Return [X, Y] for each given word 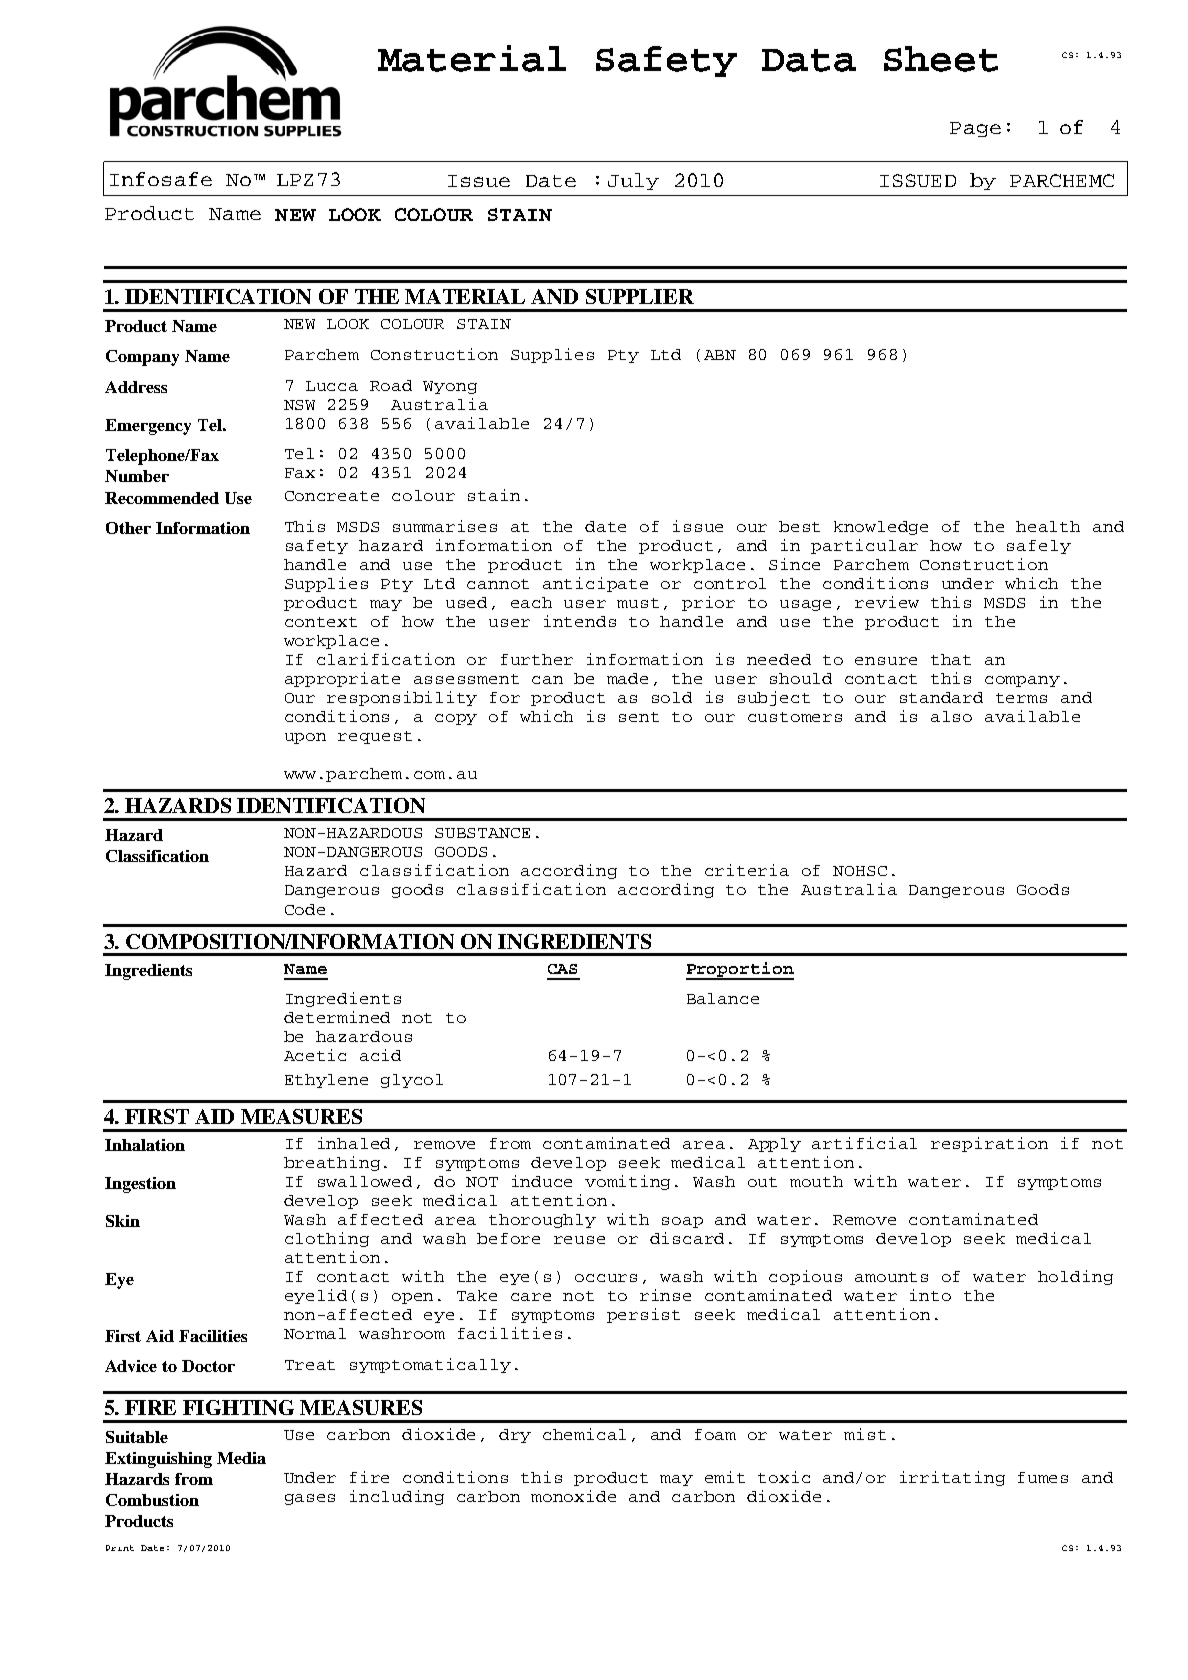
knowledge [881, 528]
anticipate [595, 584]
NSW [299, 405]
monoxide [573, 1496]
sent [639, 717]
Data [809, 60]
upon [305, 738]
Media [241, 1458]
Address [136, 387]
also [951, 716]
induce [542, 1181]
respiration [989, 1144]
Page [975, 129]
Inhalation [145, 1145]
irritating [952, 1478]
